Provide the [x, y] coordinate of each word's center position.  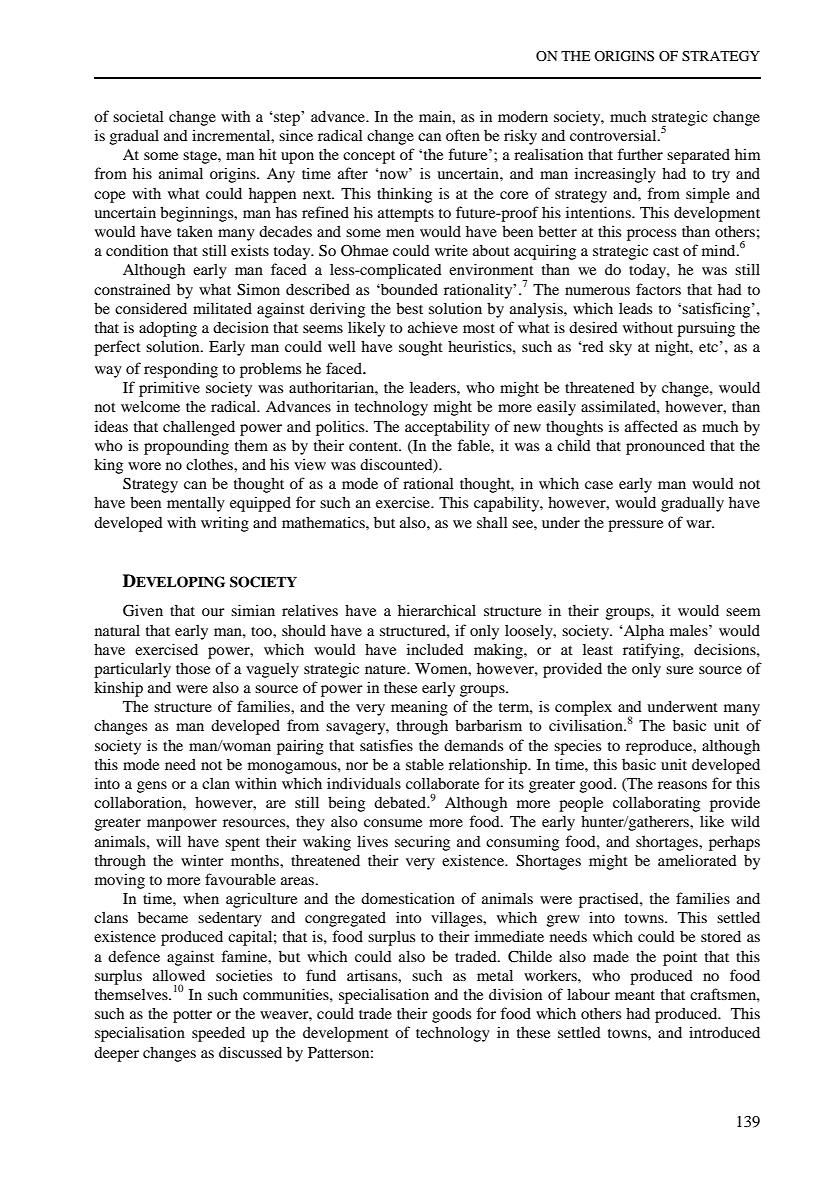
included [435, 649]
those [193, 668]
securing [422, 843]
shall [492, 522]
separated [698, 156]
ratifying [652, 651]
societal [138, 116]
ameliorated [697, 860]
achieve [433, 327]
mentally [196, 504]
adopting [168, 329]
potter [192, 1016]
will [168, 841]
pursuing [706, 329]
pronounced [665, 447]
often [463, 135]
